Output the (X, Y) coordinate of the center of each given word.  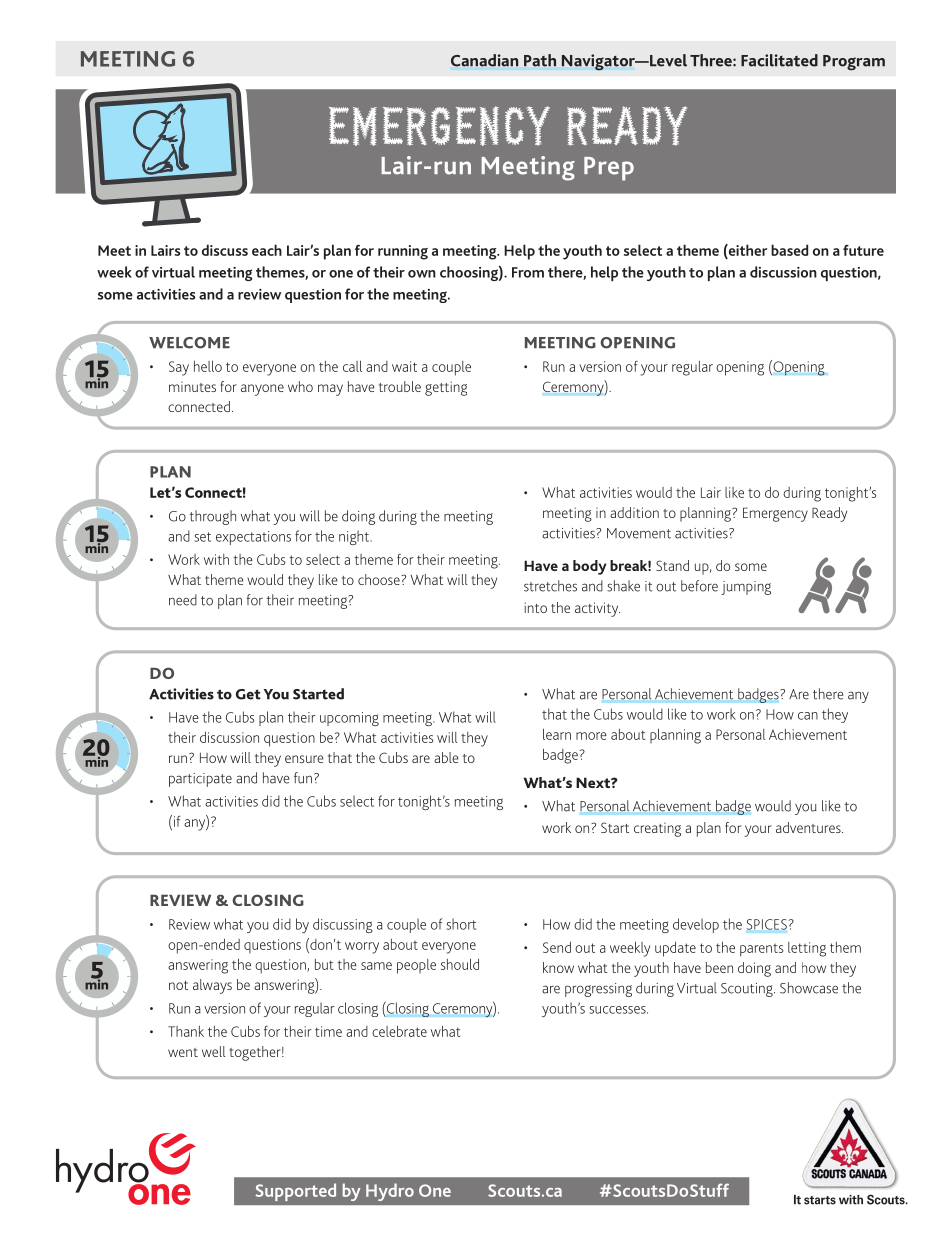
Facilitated (779, 60)
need (183, 600)
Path (540, 60)
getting (446, 388)
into (536, 607)
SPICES (767, 924)
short (461, 924)
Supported (295, 1192)
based (789, 250)
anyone (262, 390)
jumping (746, 588)
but (324, 964)
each (267, 250)
